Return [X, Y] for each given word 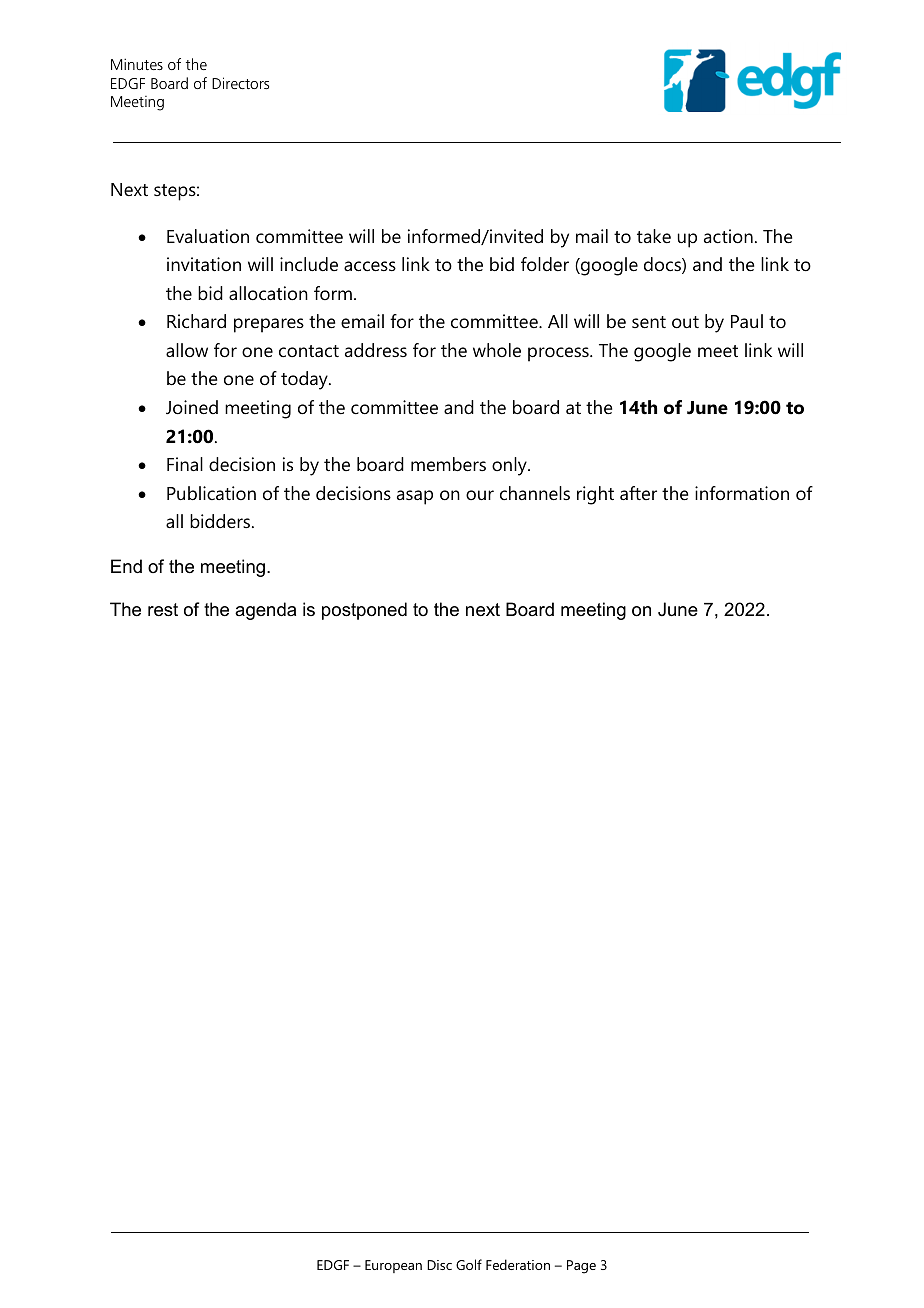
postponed [364, 611]
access [370, 266]
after [638, 493]
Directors [240, 83]
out [685, 322]
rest [163, 610]
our [480, 495]
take [654, 236]
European [393, 1266]
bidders [220, 521]
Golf [469, 1264]
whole [497, 350]
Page [581, 1267]
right [595, 495]
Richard [196, 321]
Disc [439, 1265]
